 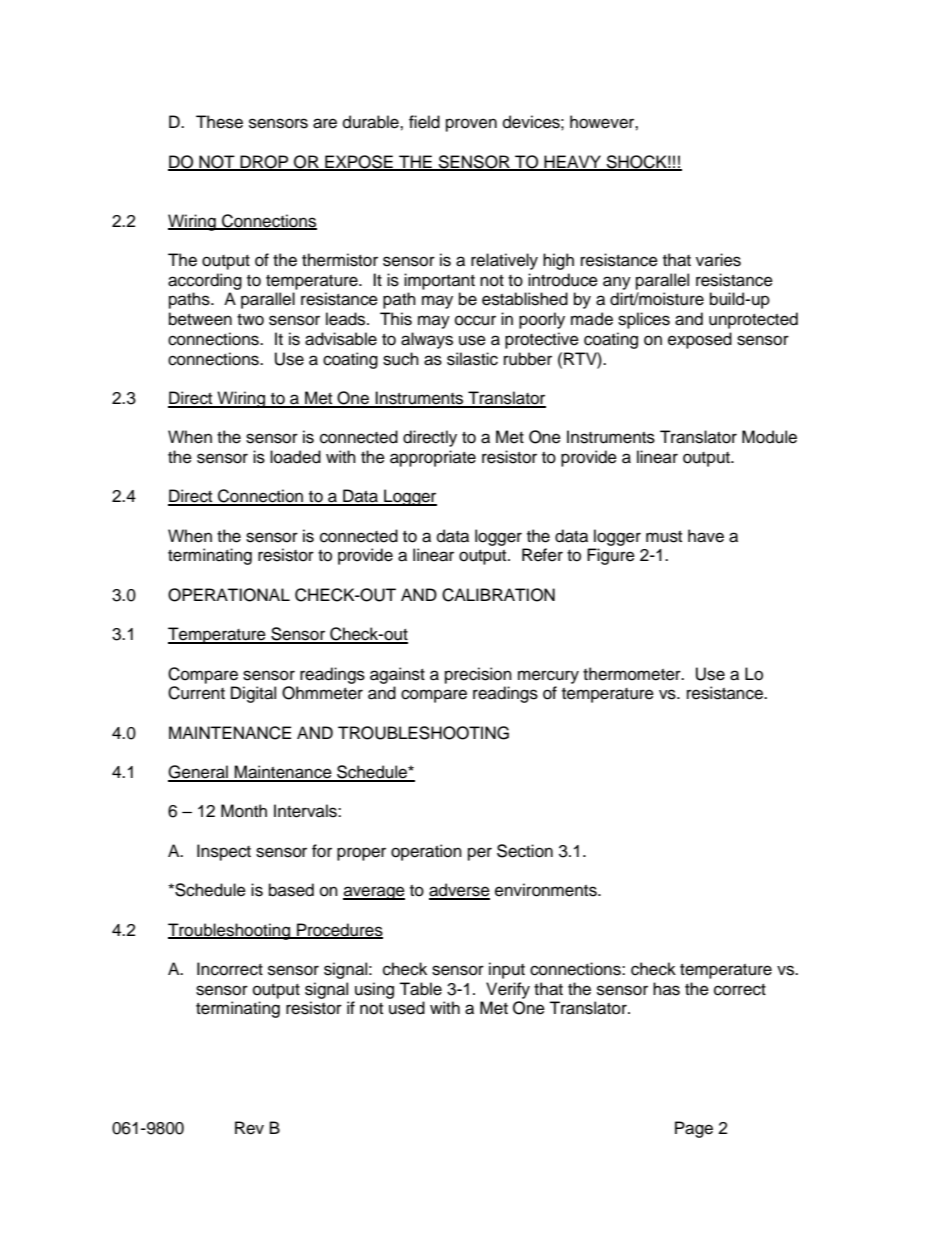 I want to click on DROP, so click(x=264, y=162).
